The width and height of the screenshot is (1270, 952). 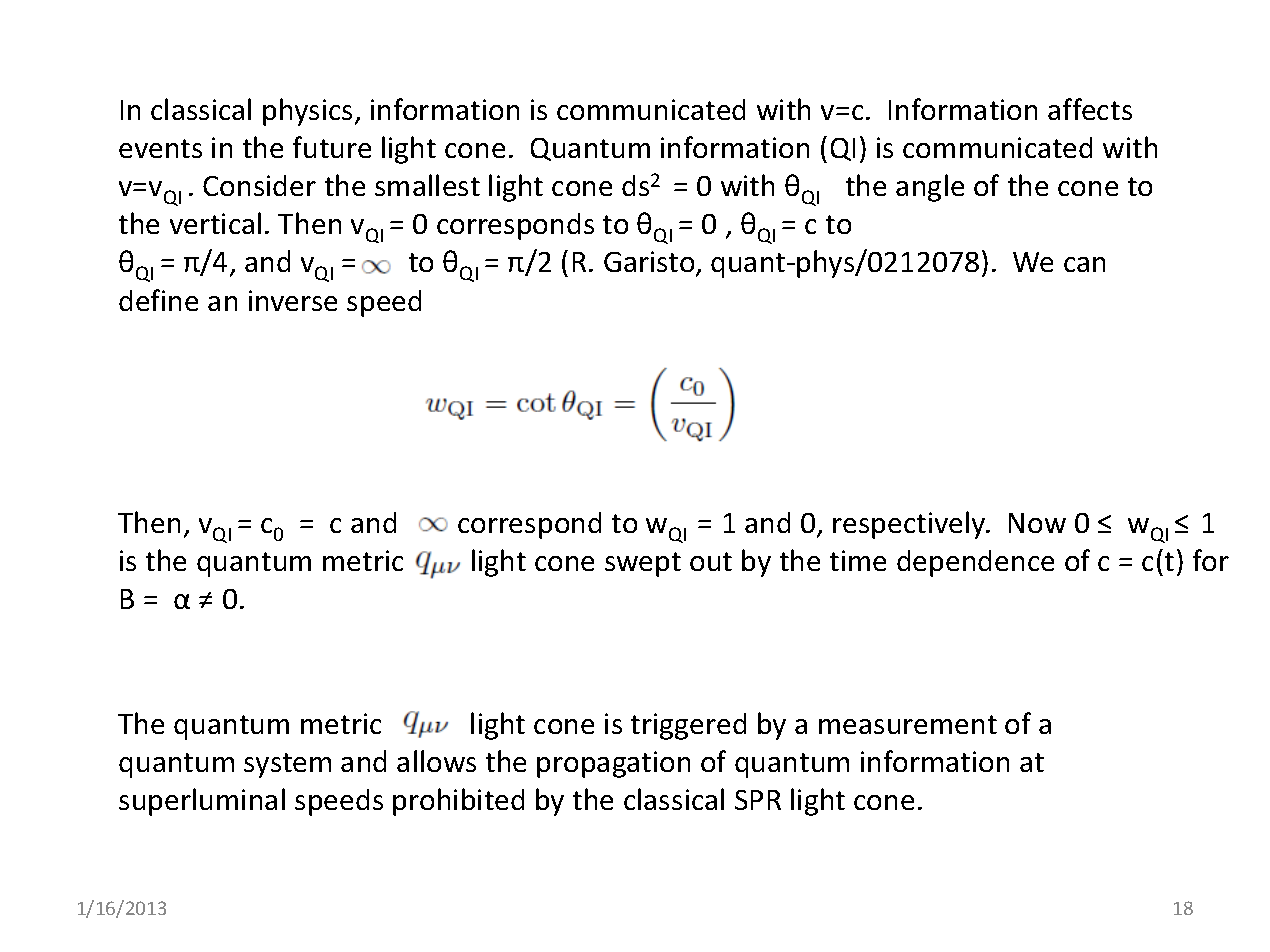 I want to click on dependence, so click(x=975, y=563).
